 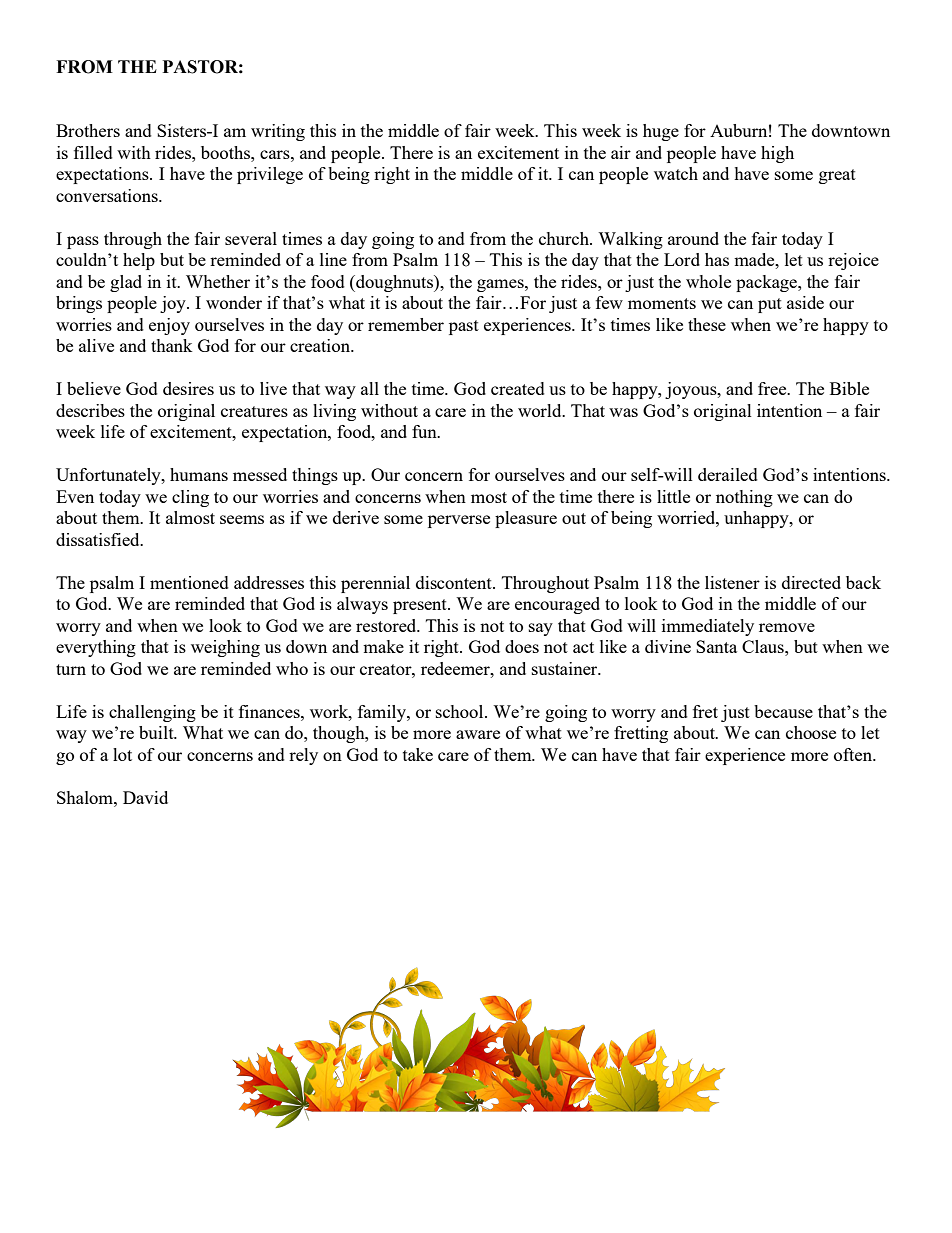 What do you see at coordinates (278, 132) in the image?
I see `writing` at bounding box center [278, 132].
